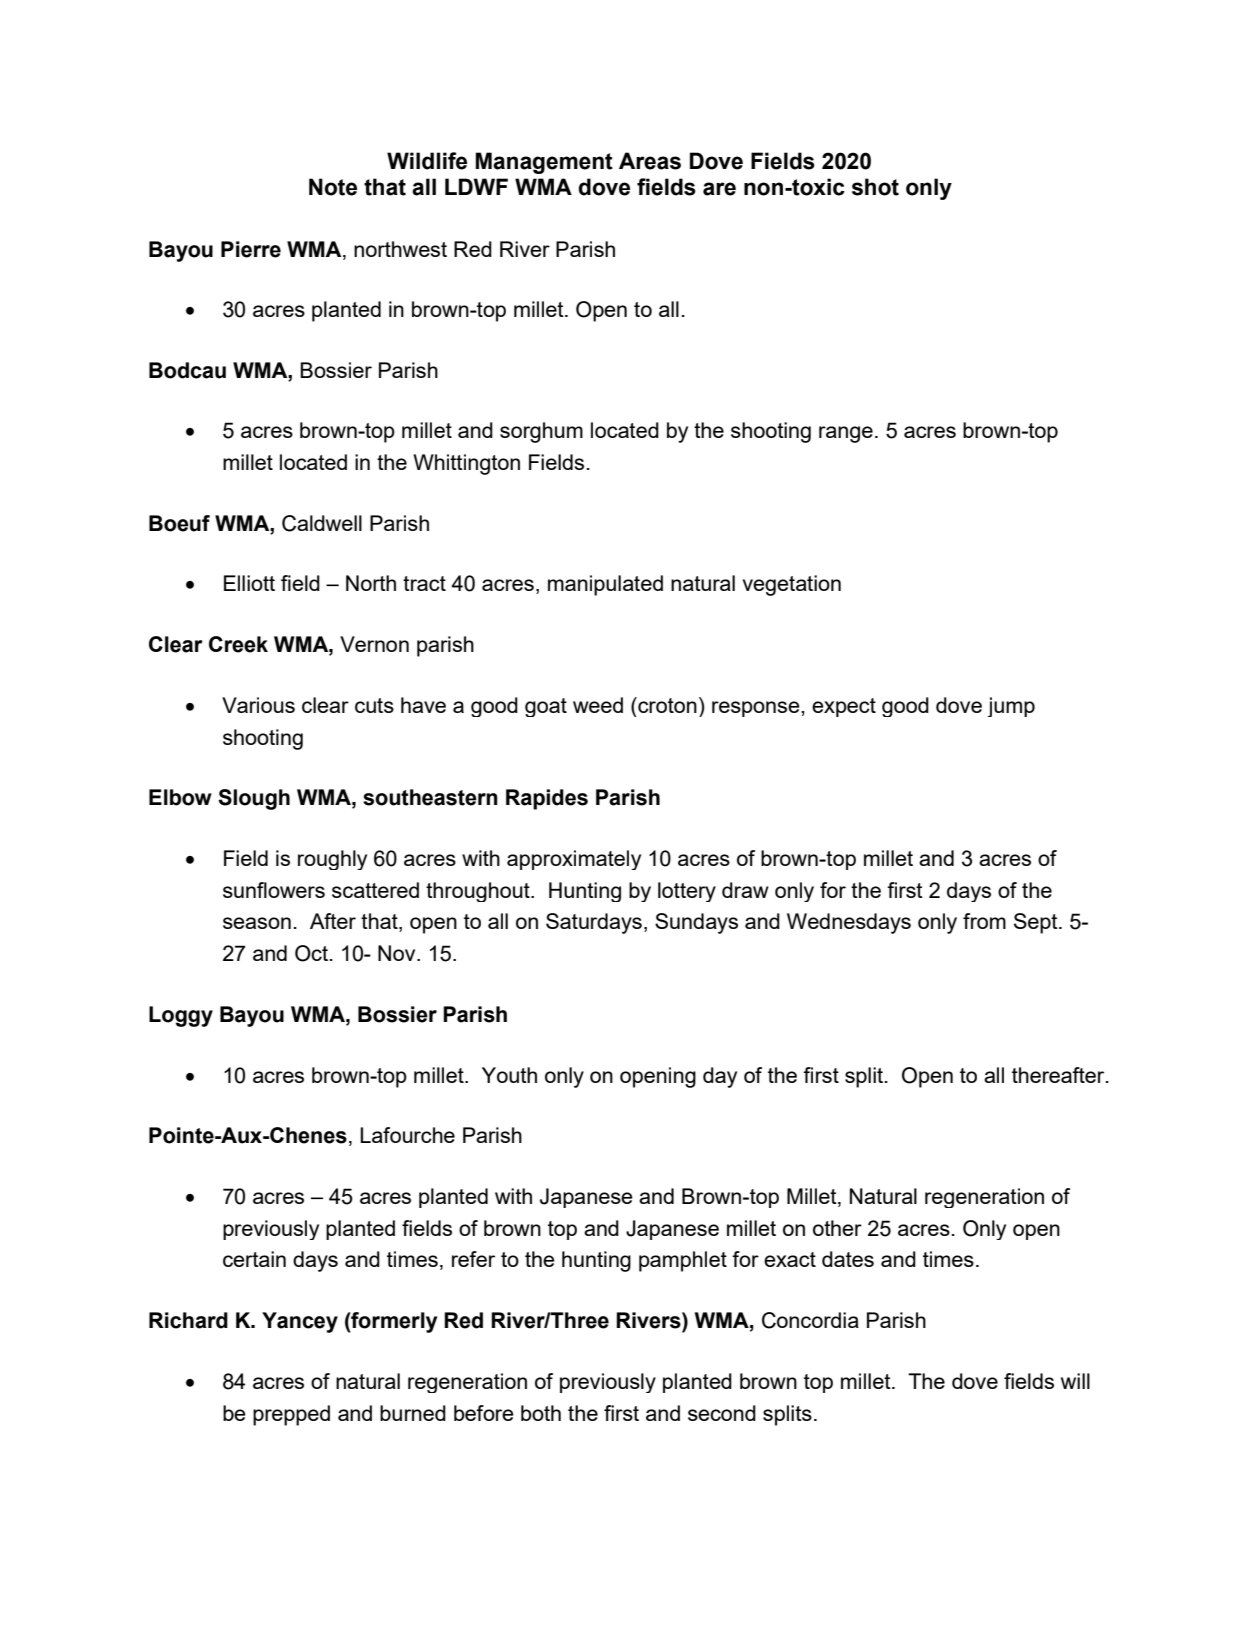 Image resolution: width=1260 pixels, height=1631 pixels. I want to click on from, so click(984, 921).
